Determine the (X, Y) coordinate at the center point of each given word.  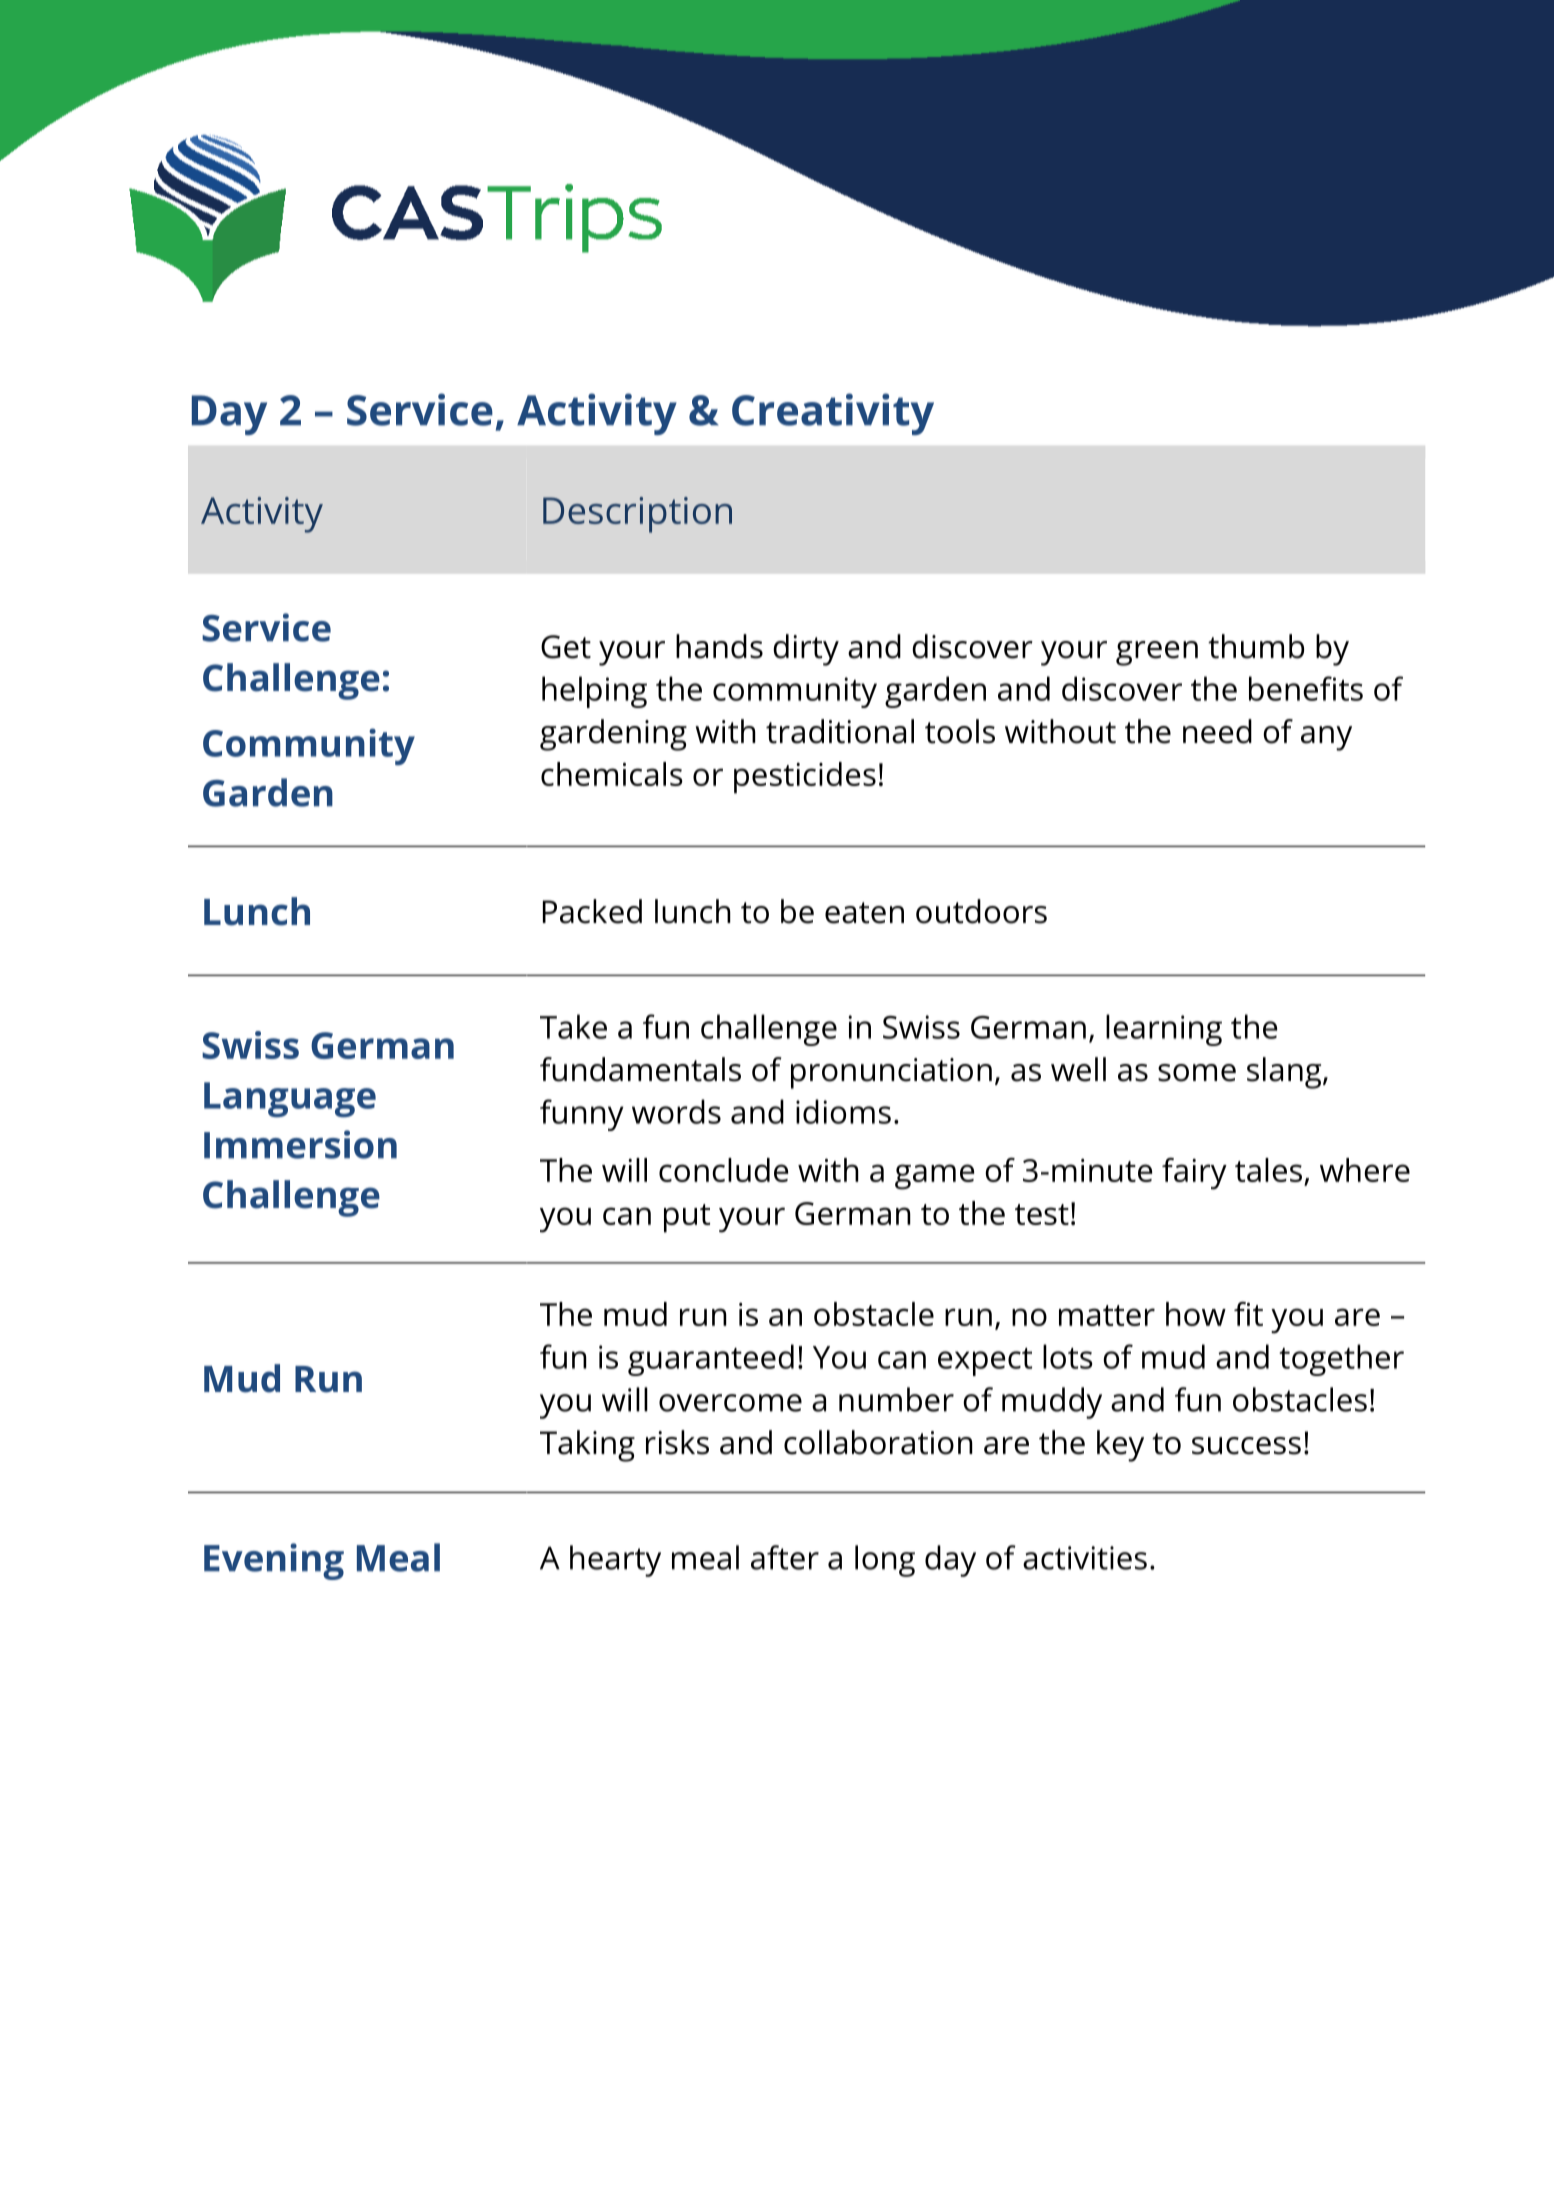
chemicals (612, 774)
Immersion (300, 1144)
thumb (1256, 646)
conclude (723, 1170)
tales (1270, 1171)
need (1217, 731)
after (785, 1557)
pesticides (805, 778)
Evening (274, 1561)
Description (637, 515)
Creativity (833, 414)
